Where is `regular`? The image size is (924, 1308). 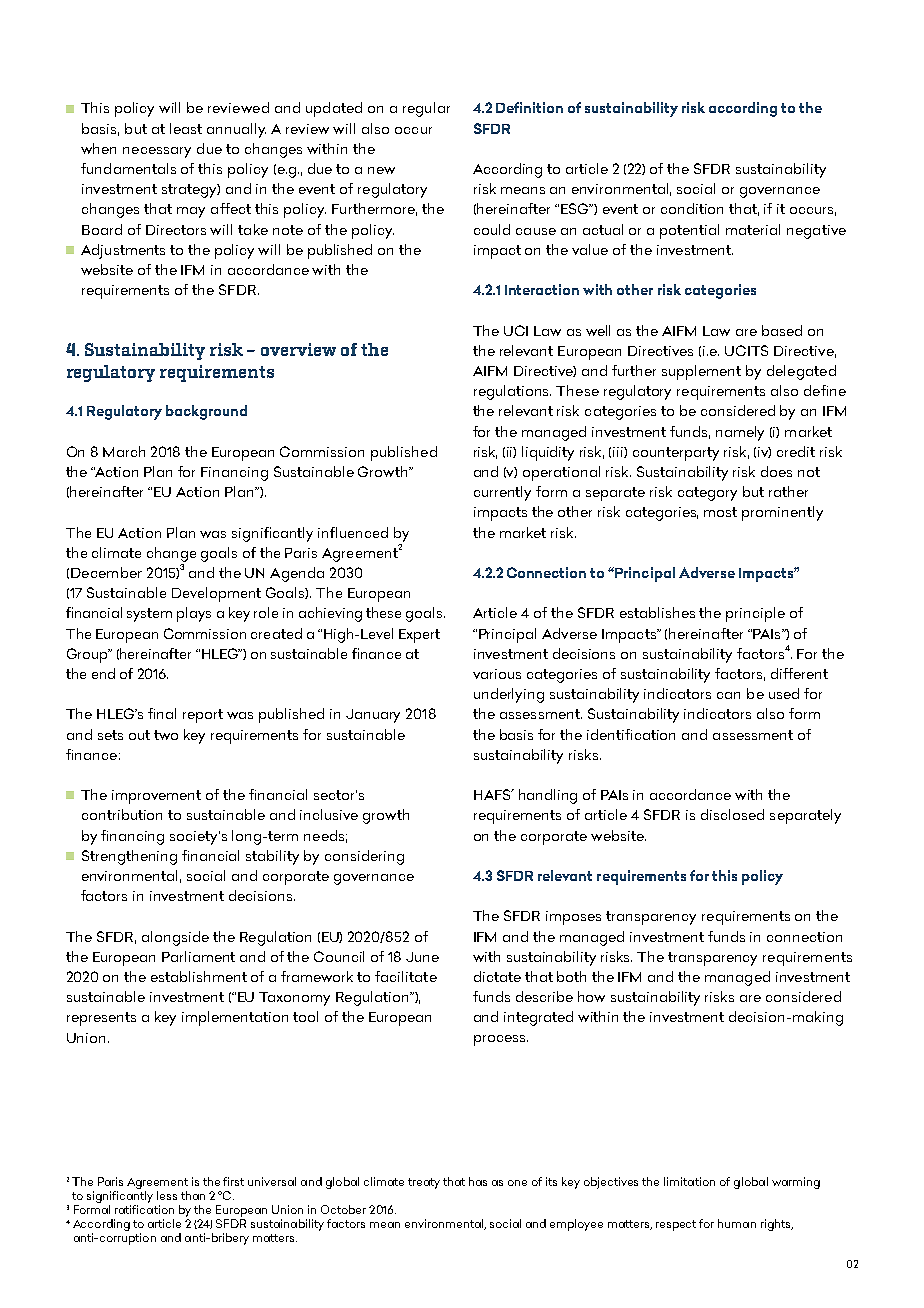
regular is located at coordinates (426, 109).
